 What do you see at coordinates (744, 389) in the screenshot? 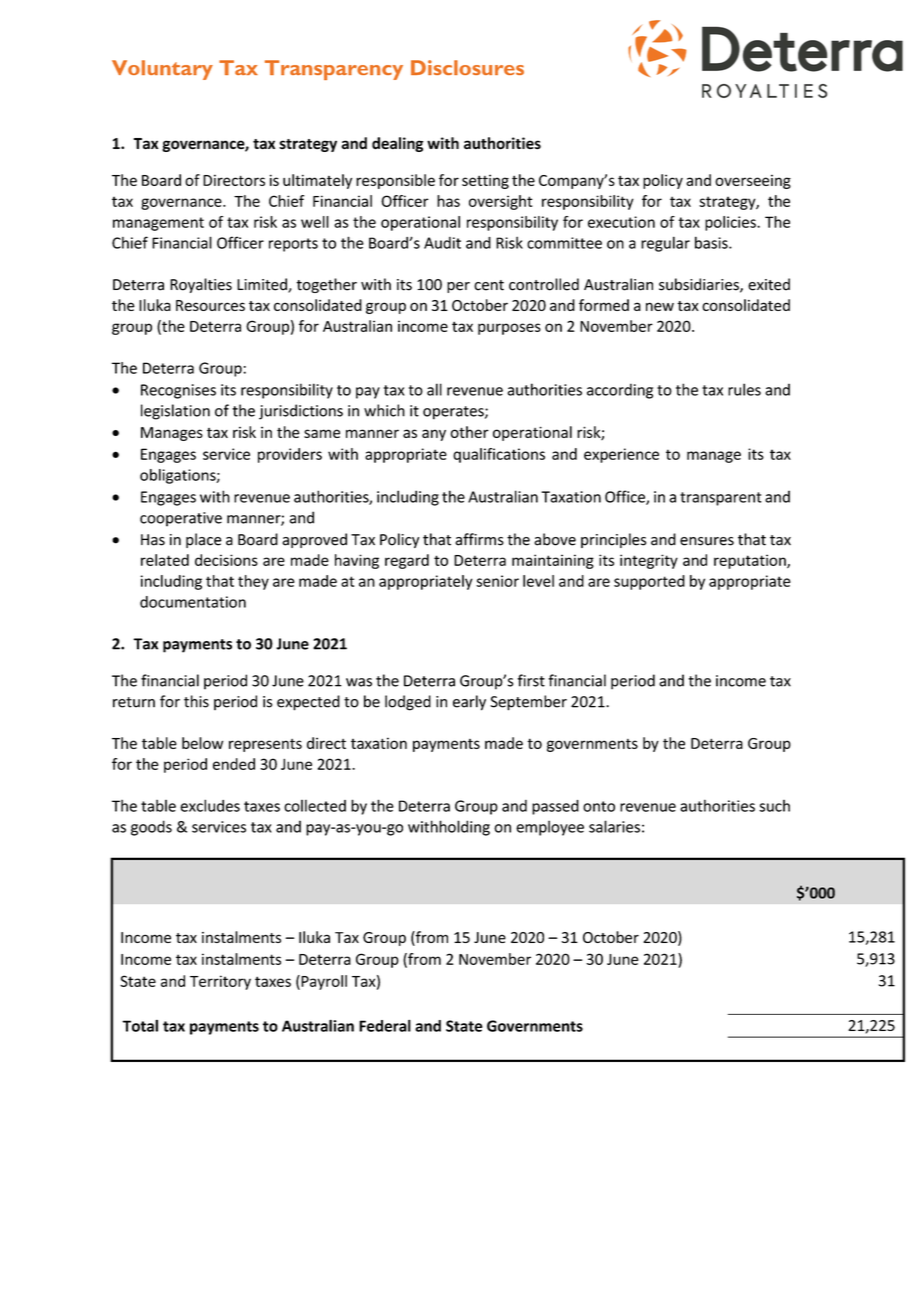
I see `rules` at bounding box center [744, 389].
